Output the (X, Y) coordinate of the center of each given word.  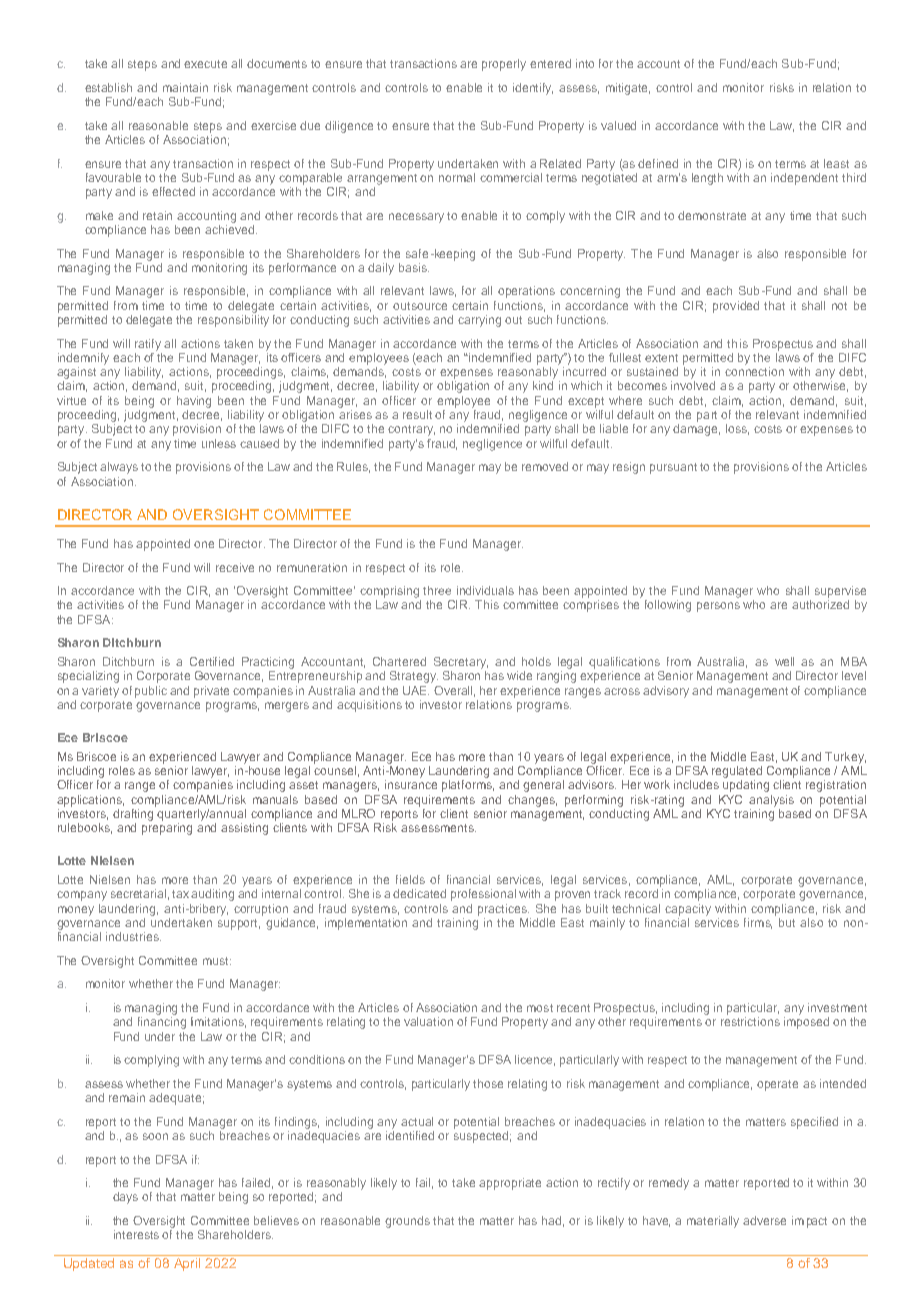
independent (804, 179)
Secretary (461, 663)
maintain (185, 87)
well (784, 661)
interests (136, 1234)
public (151, 692)
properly (504, 65)
